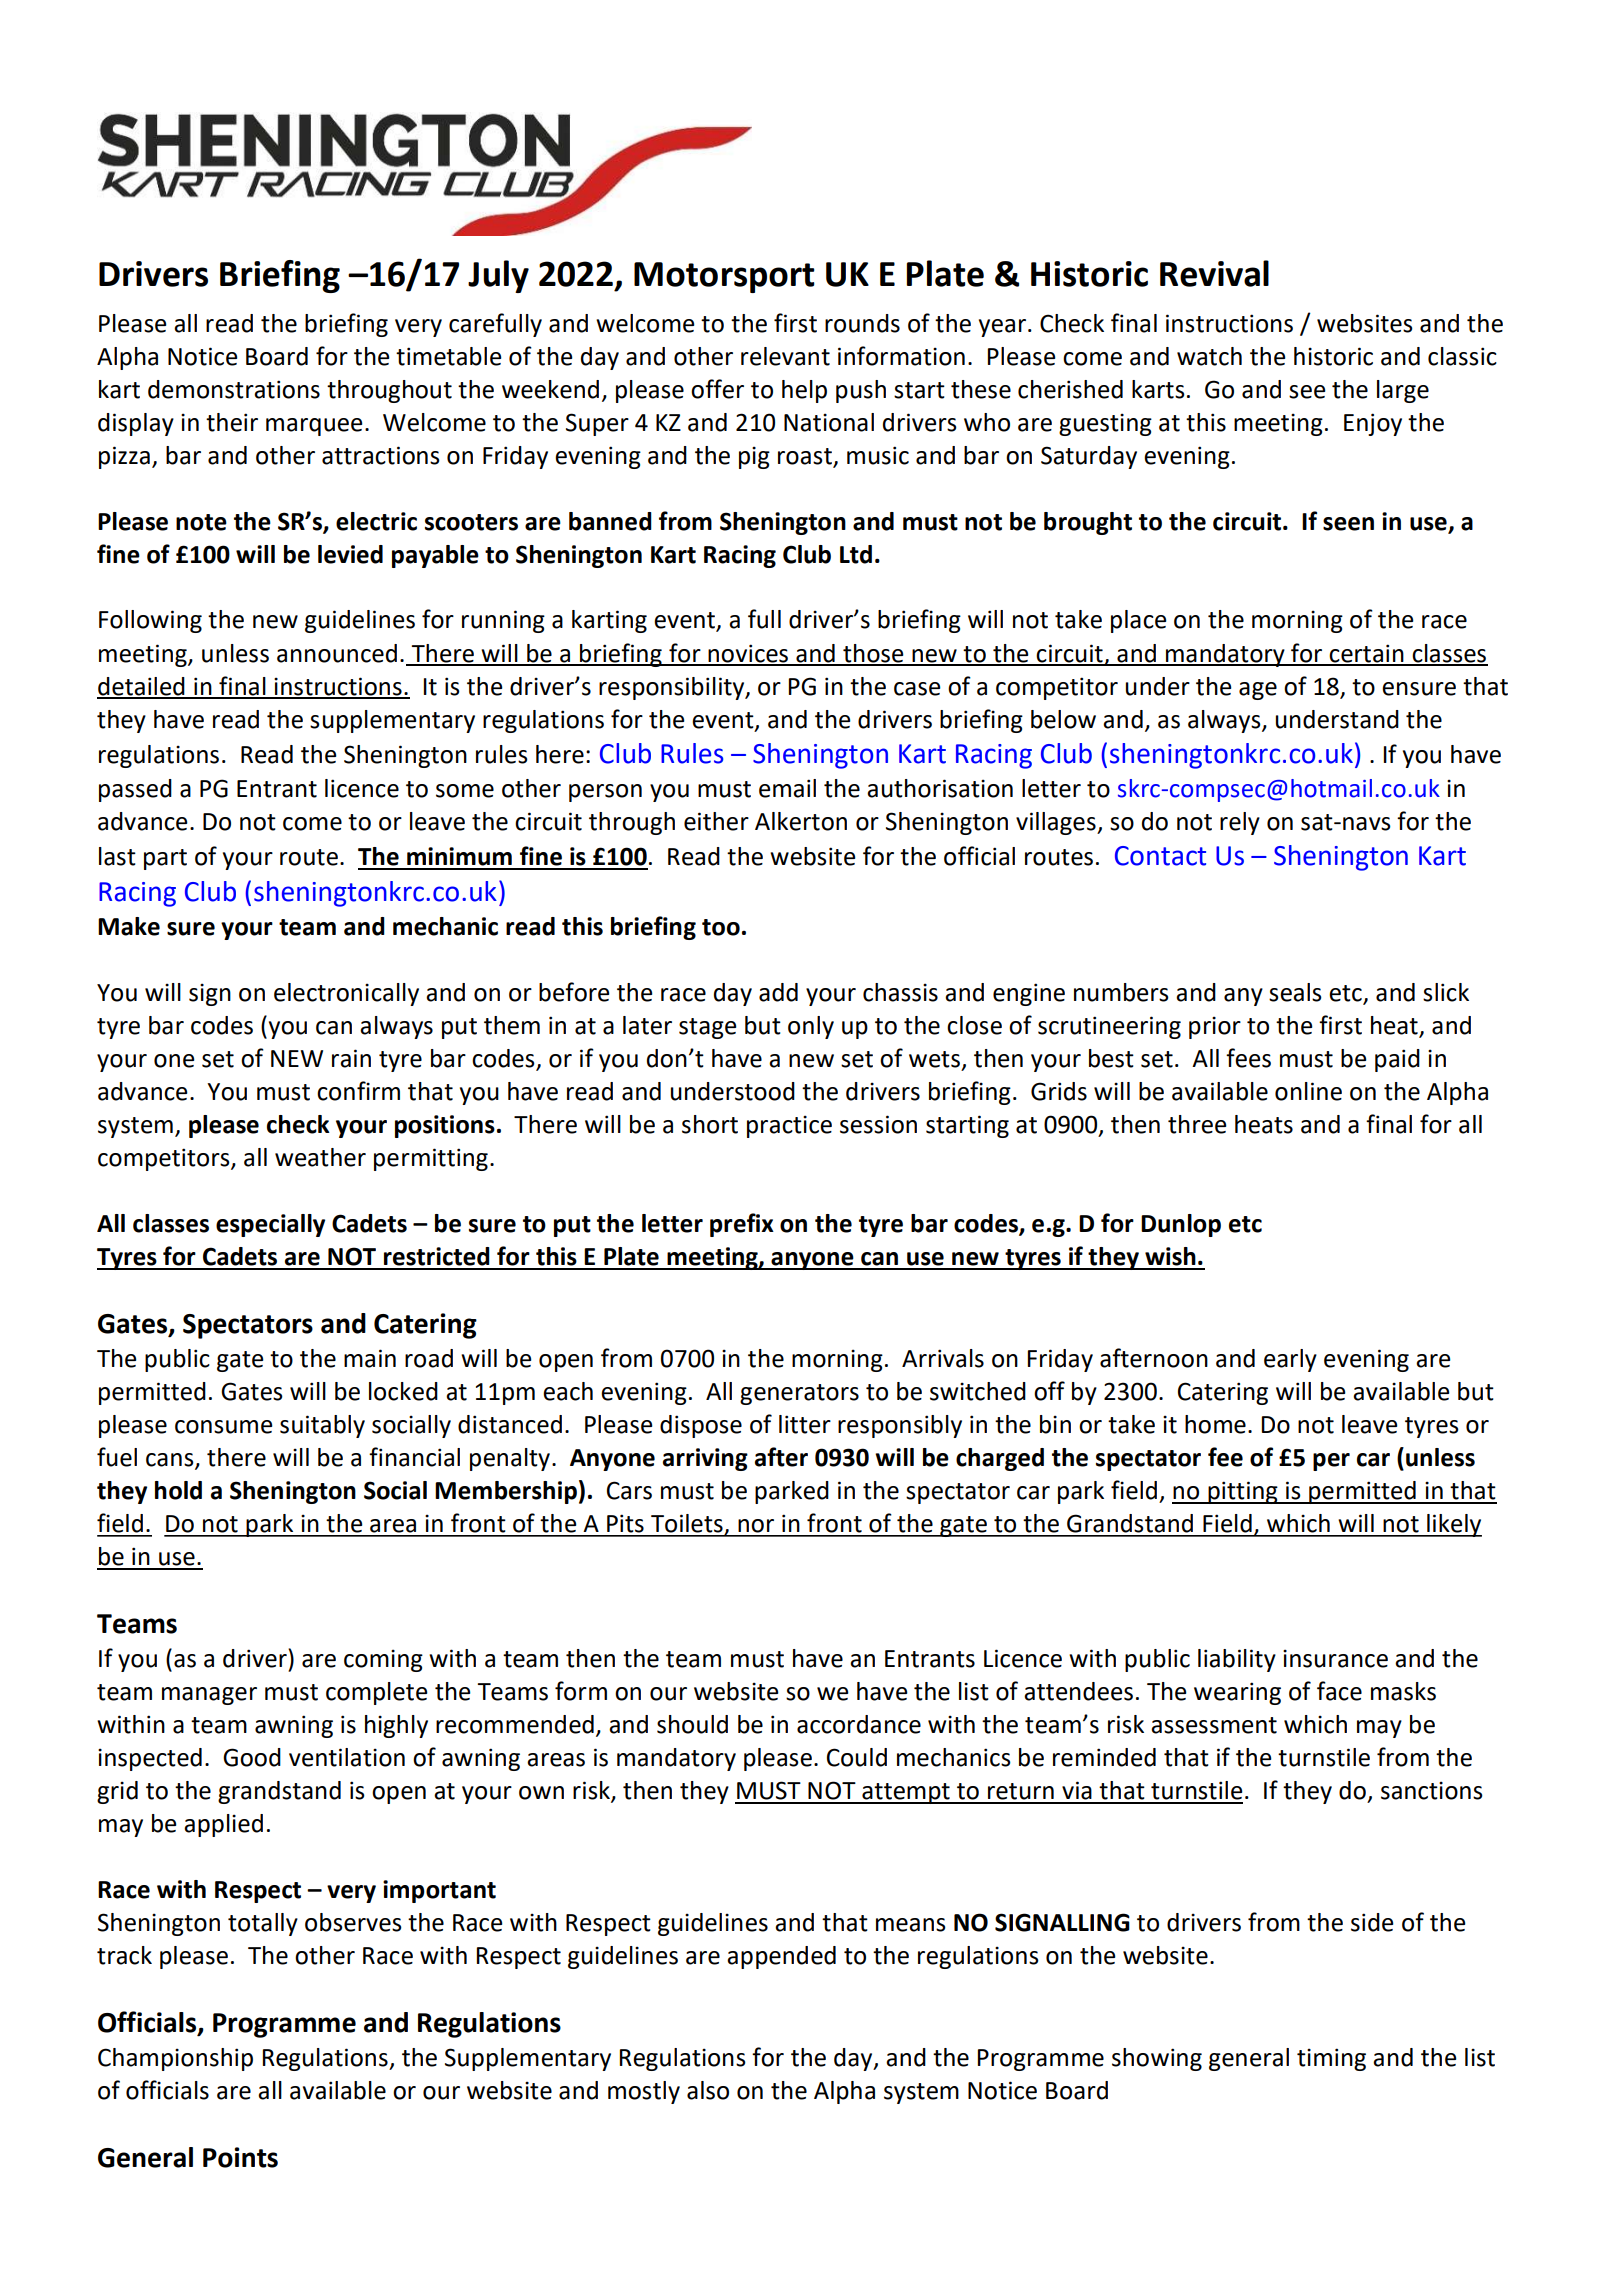 This screenshot has height=2274, width=1608. Describe the element at coordinates (234, 389) in the screenshot. I see `demonstrations` at that location.
